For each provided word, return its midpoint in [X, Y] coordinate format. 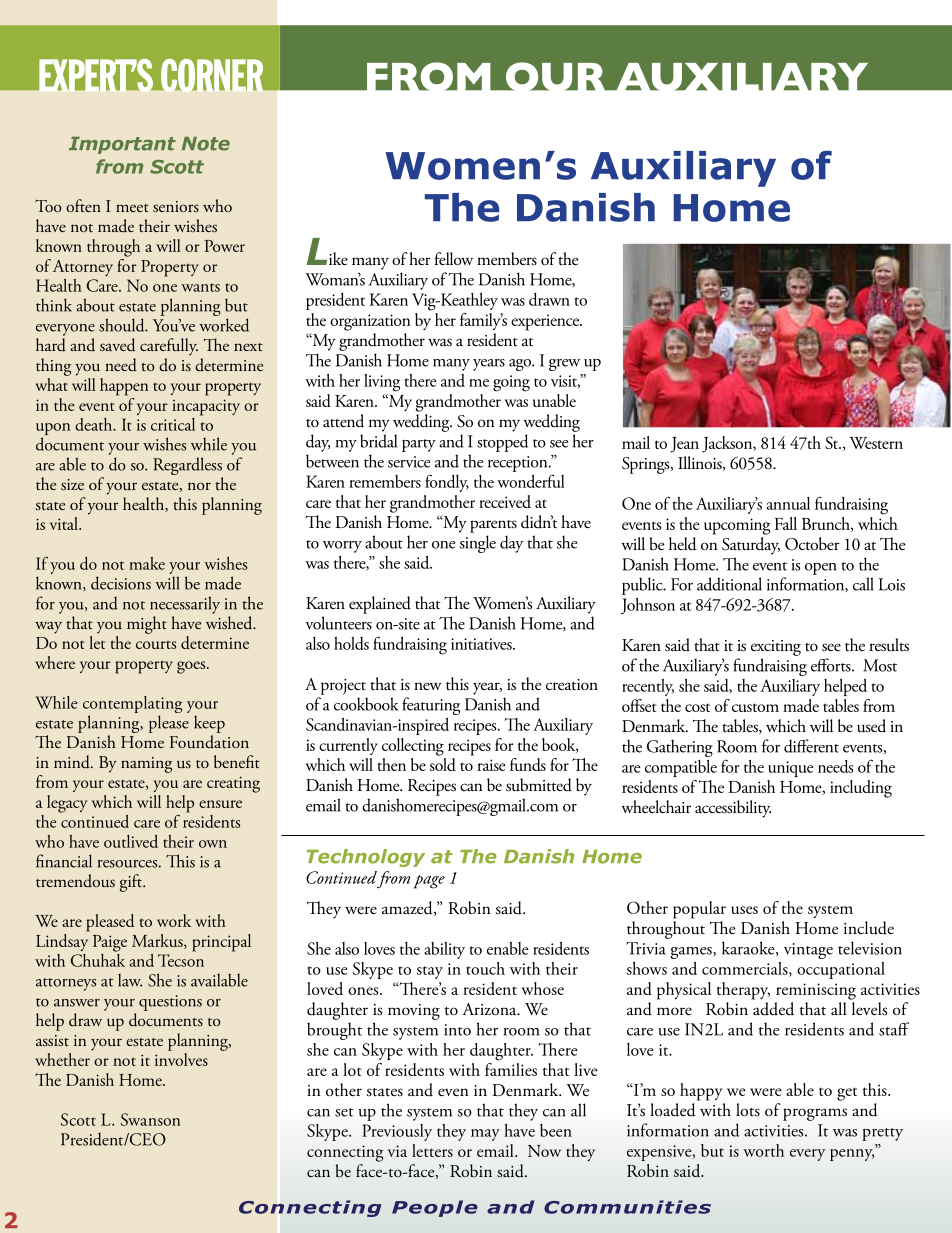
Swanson [150, 1119]
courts [156, 645]
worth [763, 1150]
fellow [454, 259]
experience [546, 322]
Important [122, 145]
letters [432, 1150]
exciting [776, 648]
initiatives [482, 644]
